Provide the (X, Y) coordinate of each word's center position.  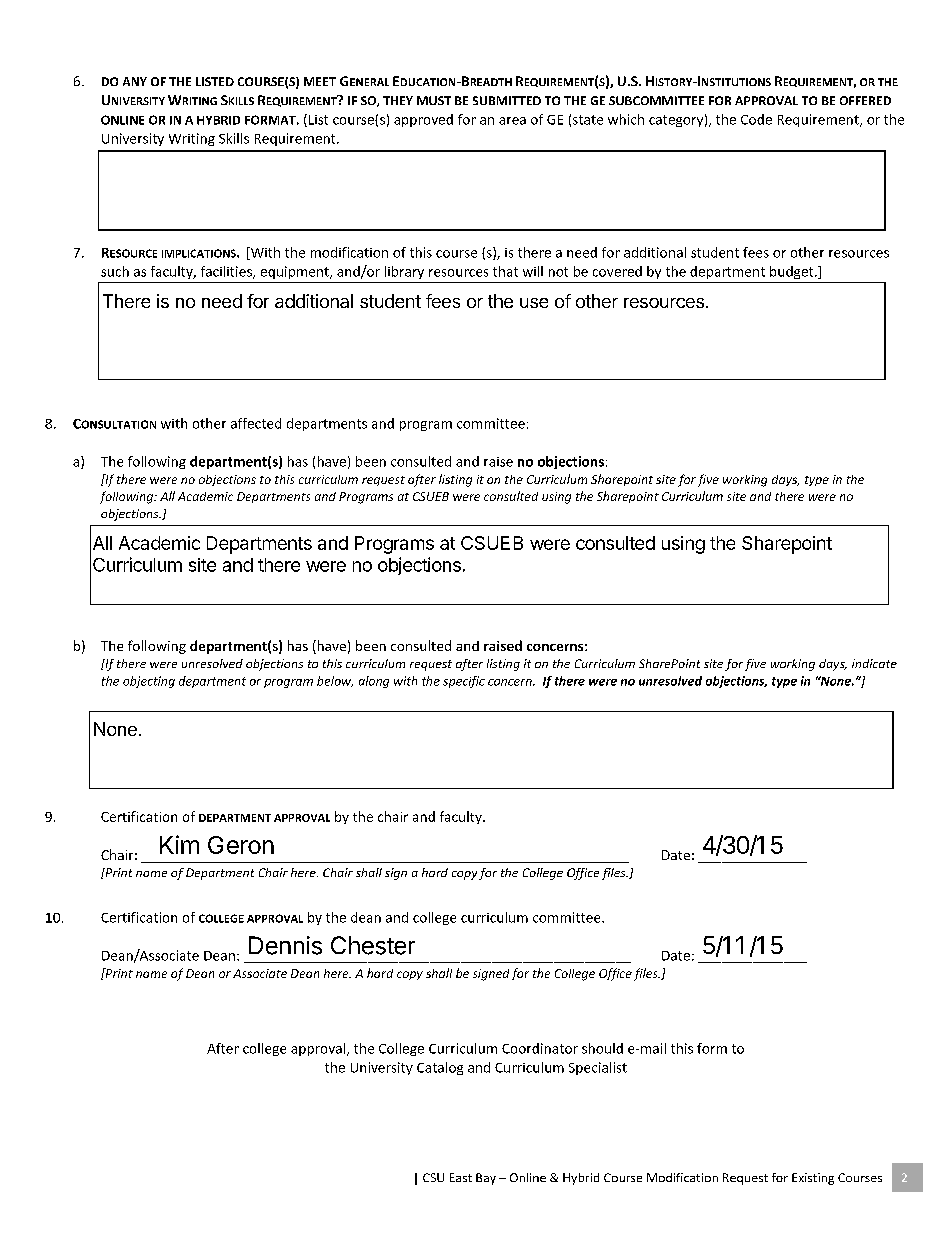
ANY (135, 81)
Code (756, 119)
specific (464, 682)
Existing (813, 1179)
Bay (486, 1179)
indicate (874, 663)
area (512, 121)
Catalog (440, 1068)
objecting (149, 682)
